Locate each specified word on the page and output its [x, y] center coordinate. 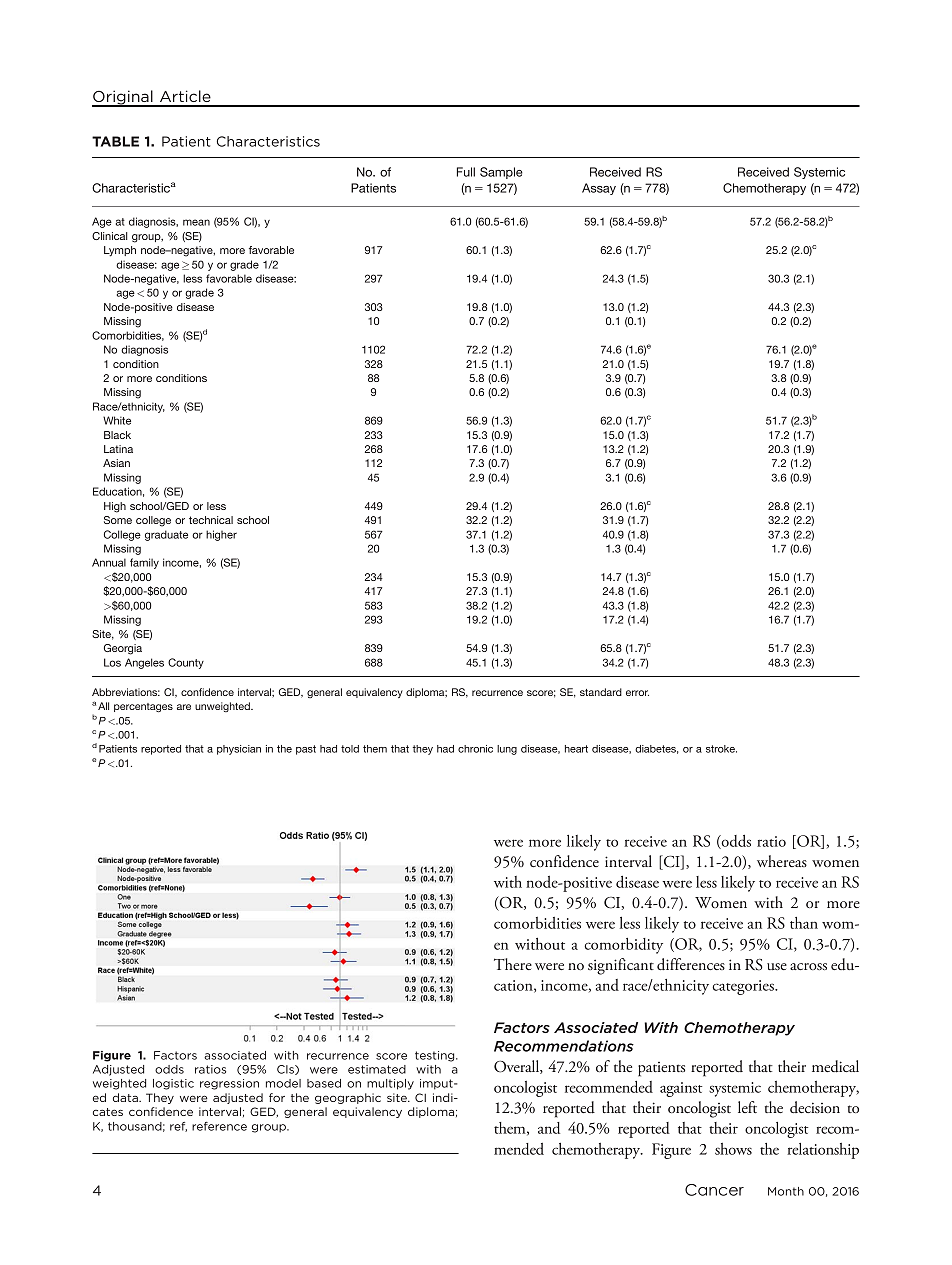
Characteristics [268, 141]
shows [733, 1149]
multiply [390, 1084]
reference [219, 1126]
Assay [599, 189]
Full [466, 172]
